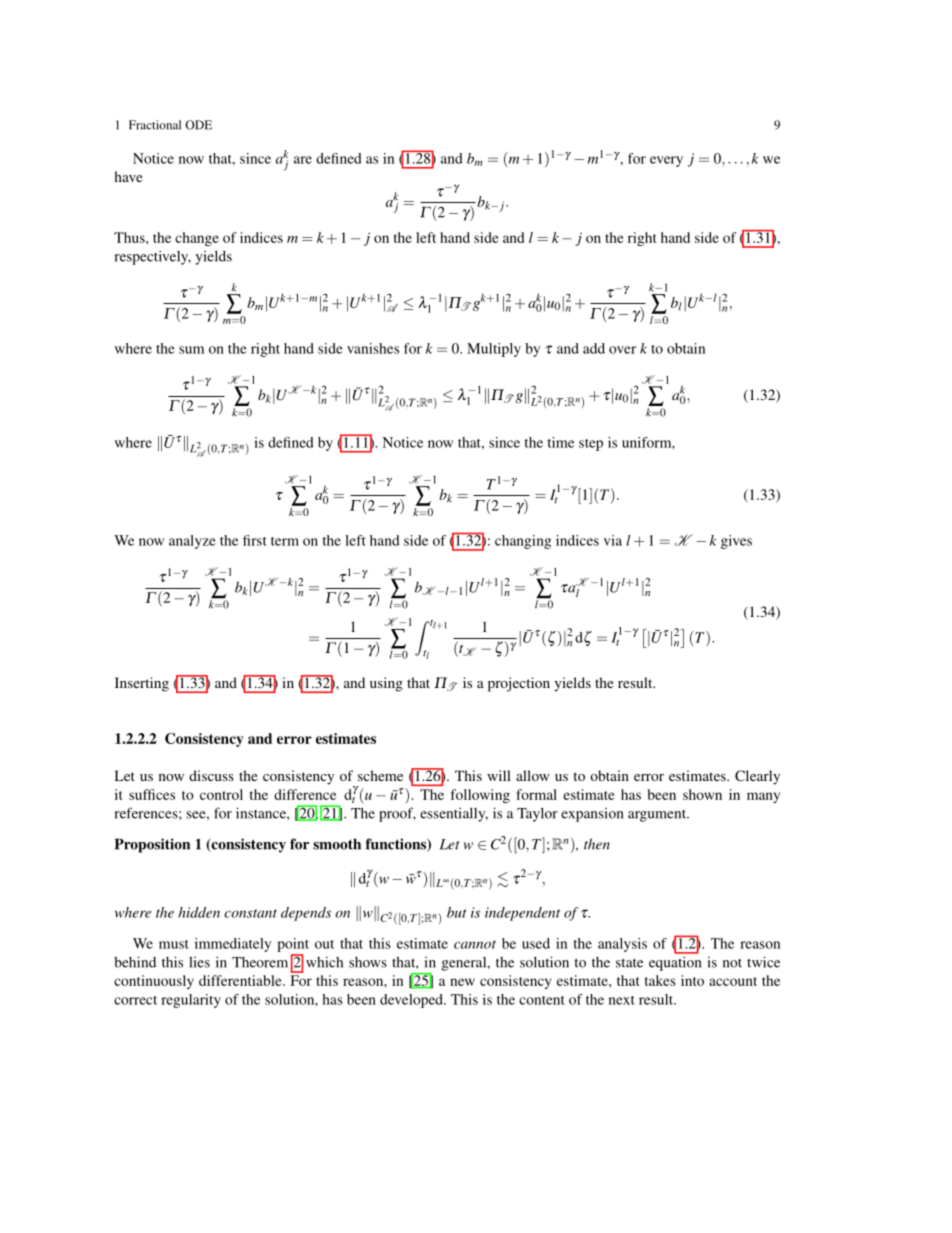 The width and height of the screenshot is (952, 1233). What do you see at coordinates (622, 350) in the screenshot?
I see `over` at bounding box center [622, 350].
